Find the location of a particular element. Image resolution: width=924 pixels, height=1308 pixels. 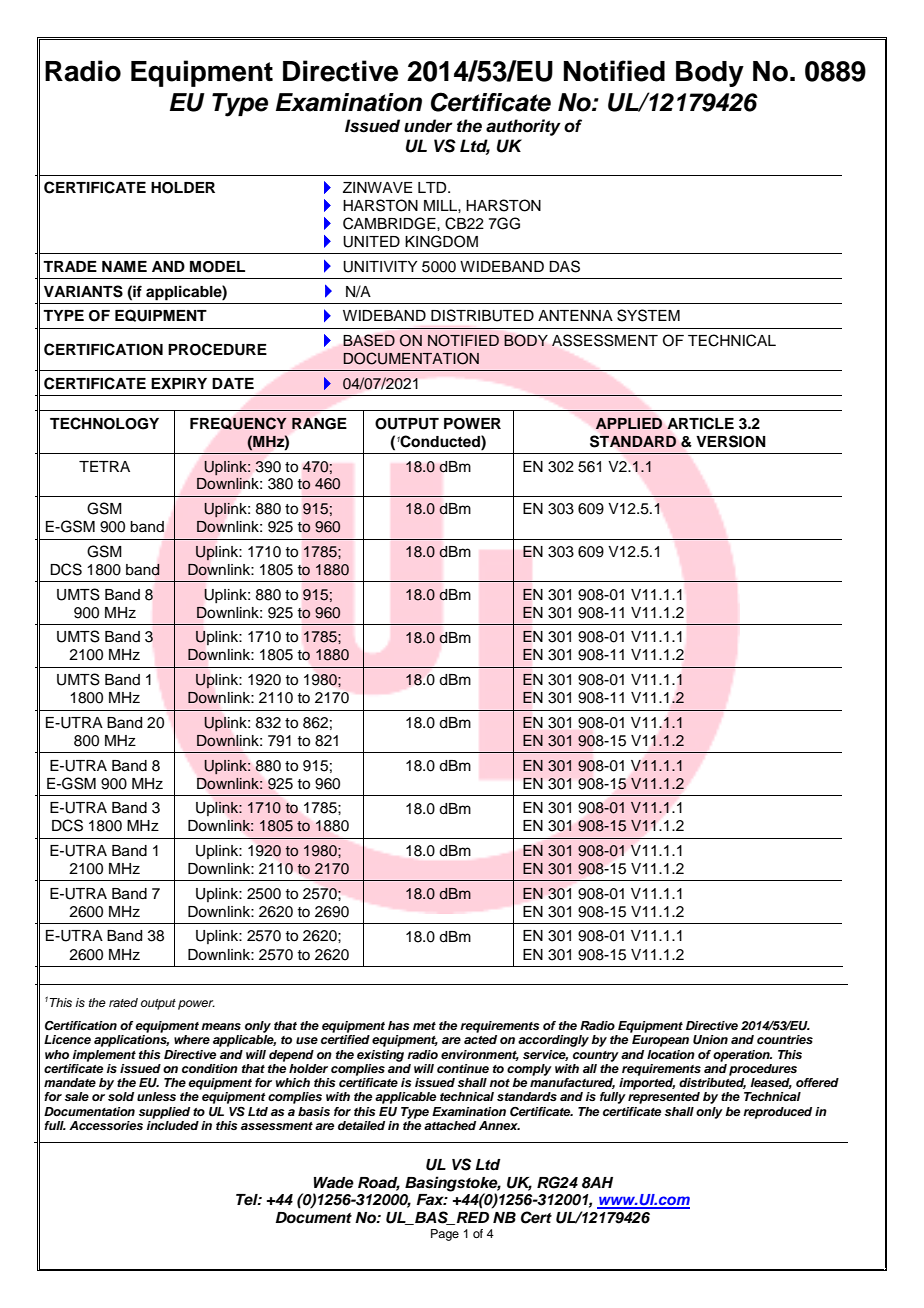

TETRA is located at coordinates (104, 466).
